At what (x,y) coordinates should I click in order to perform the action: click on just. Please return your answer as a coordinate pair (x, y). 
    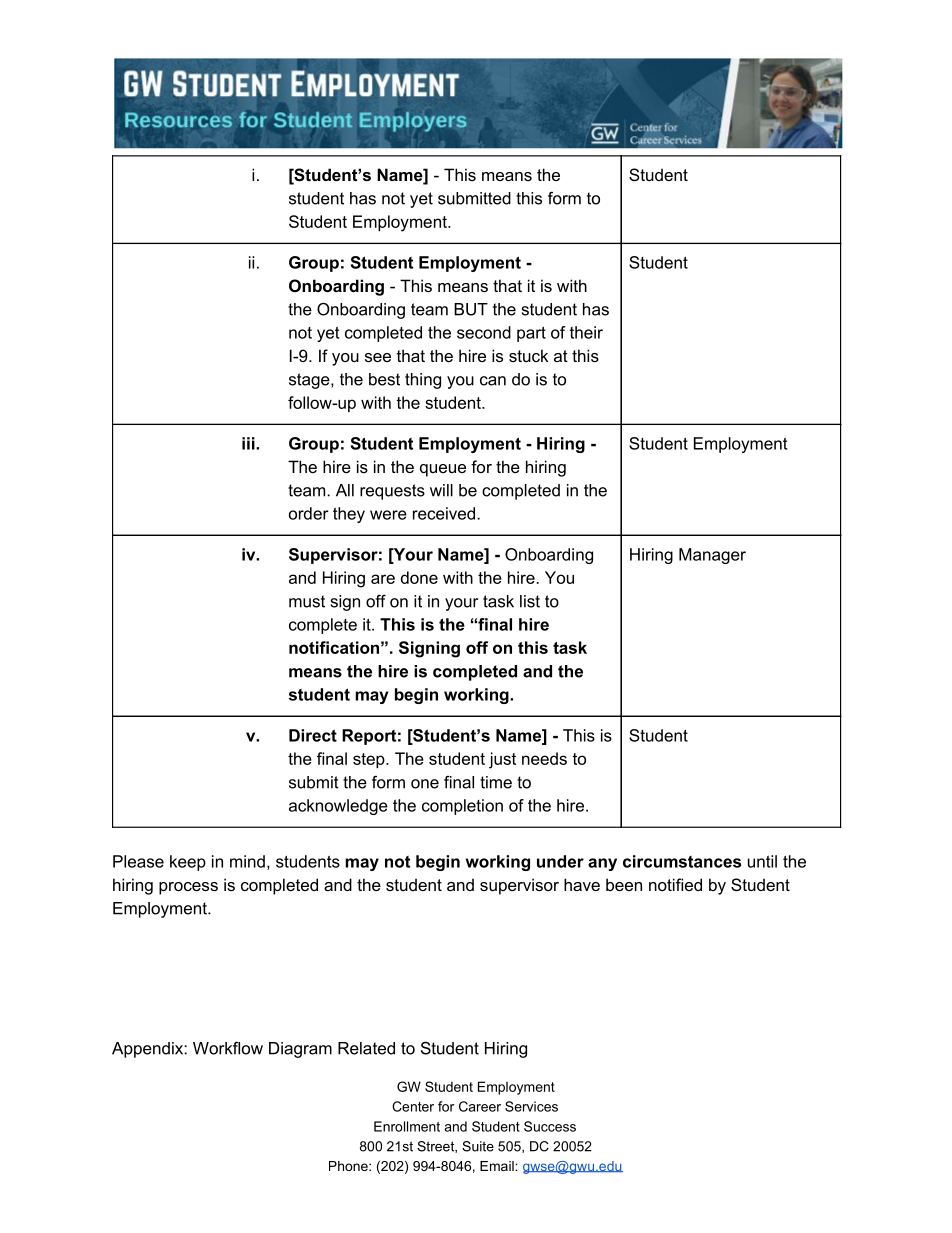
    Looking at the image, I should click on (502, 760).
